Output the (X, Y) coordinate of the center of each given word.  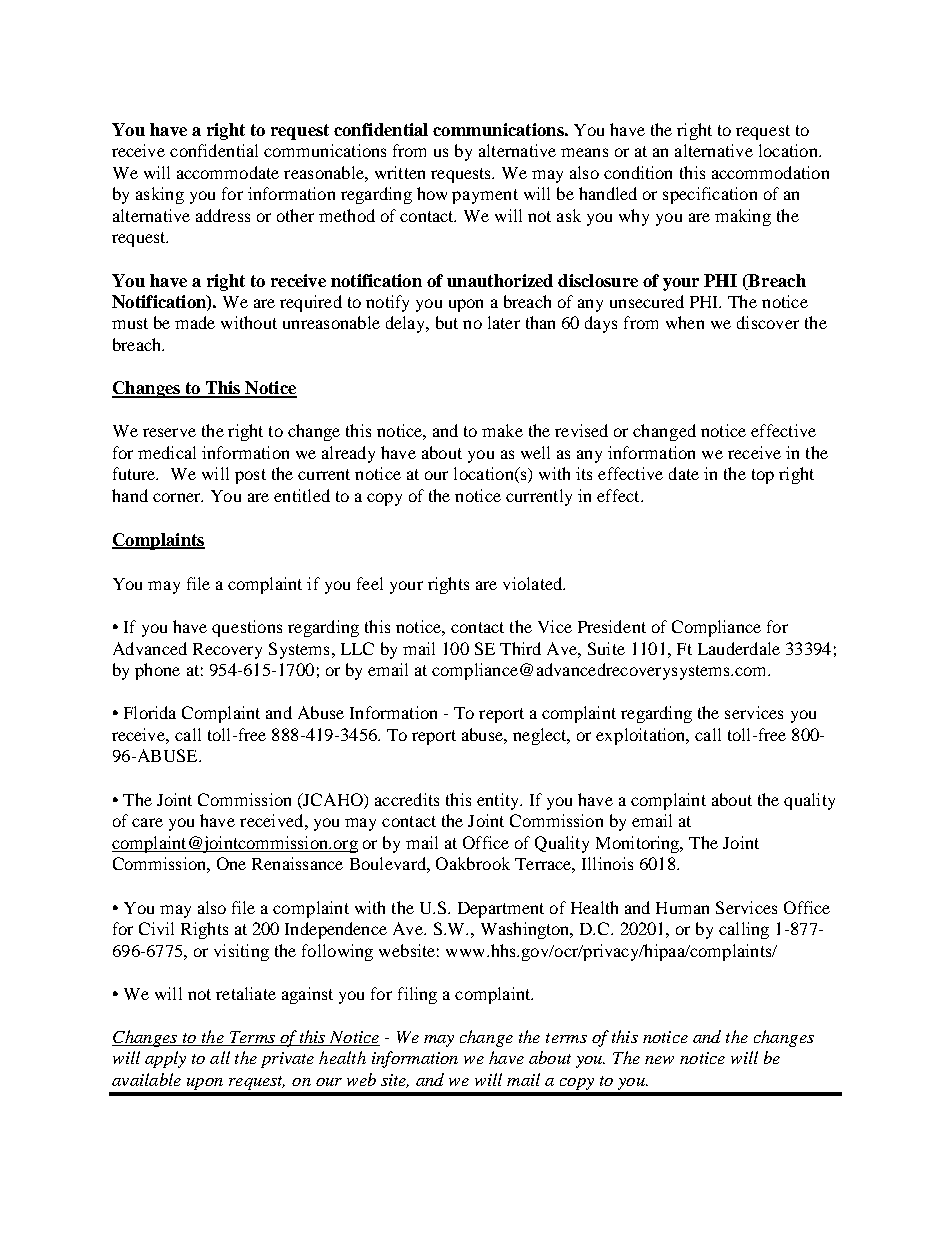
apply (165, 1059)
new (659, 1060)
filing (417, 995)
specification (710, 195)
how (432, 193)
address (223, 215)
